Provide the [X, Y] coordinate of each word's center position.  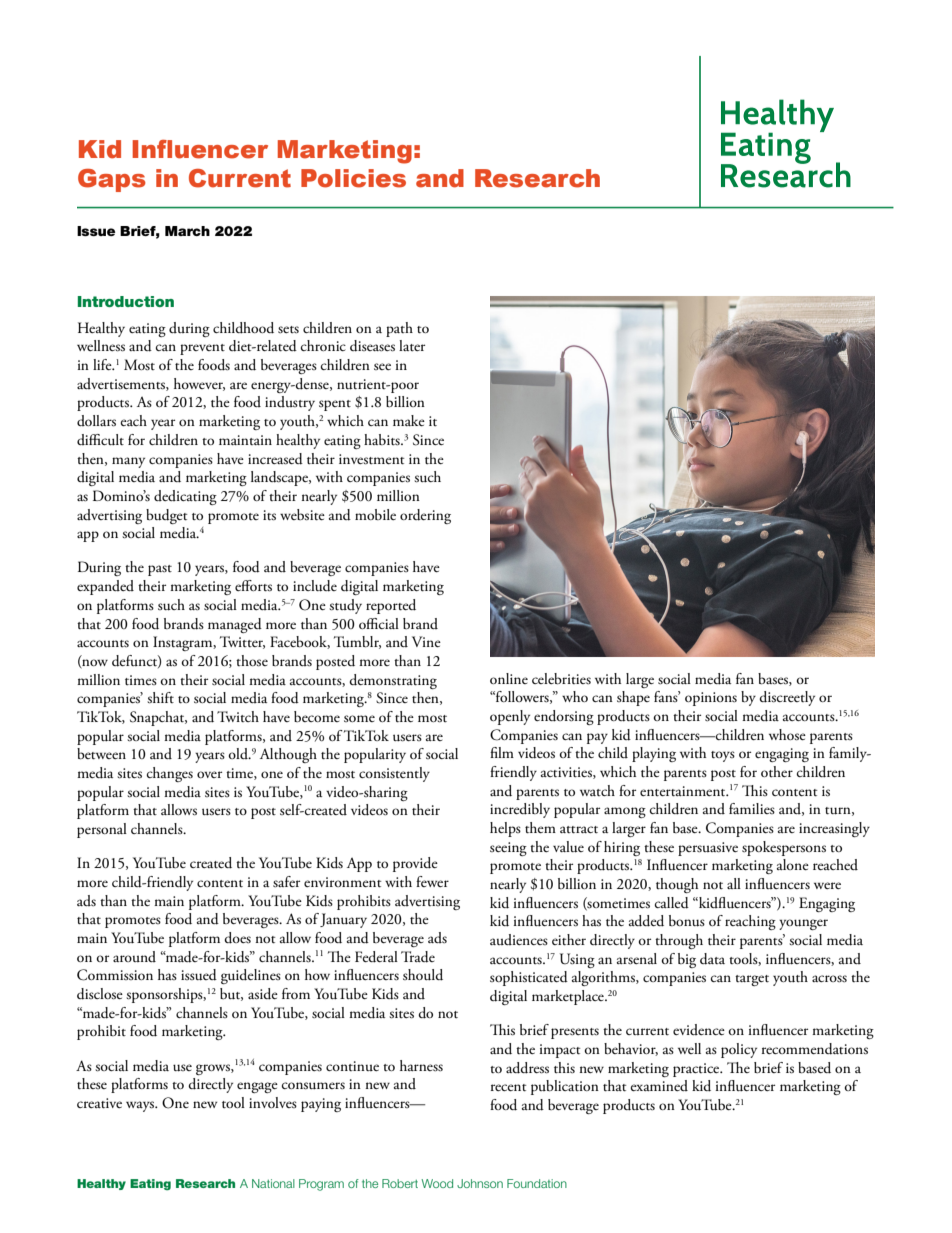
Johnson [480, 1183]
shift [160, 698]
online [509, 678]
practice [697, 1070]
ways [141, 1106]
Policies [353, 178]
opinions [711, 699]
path [399, 329]
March [187, 231]
